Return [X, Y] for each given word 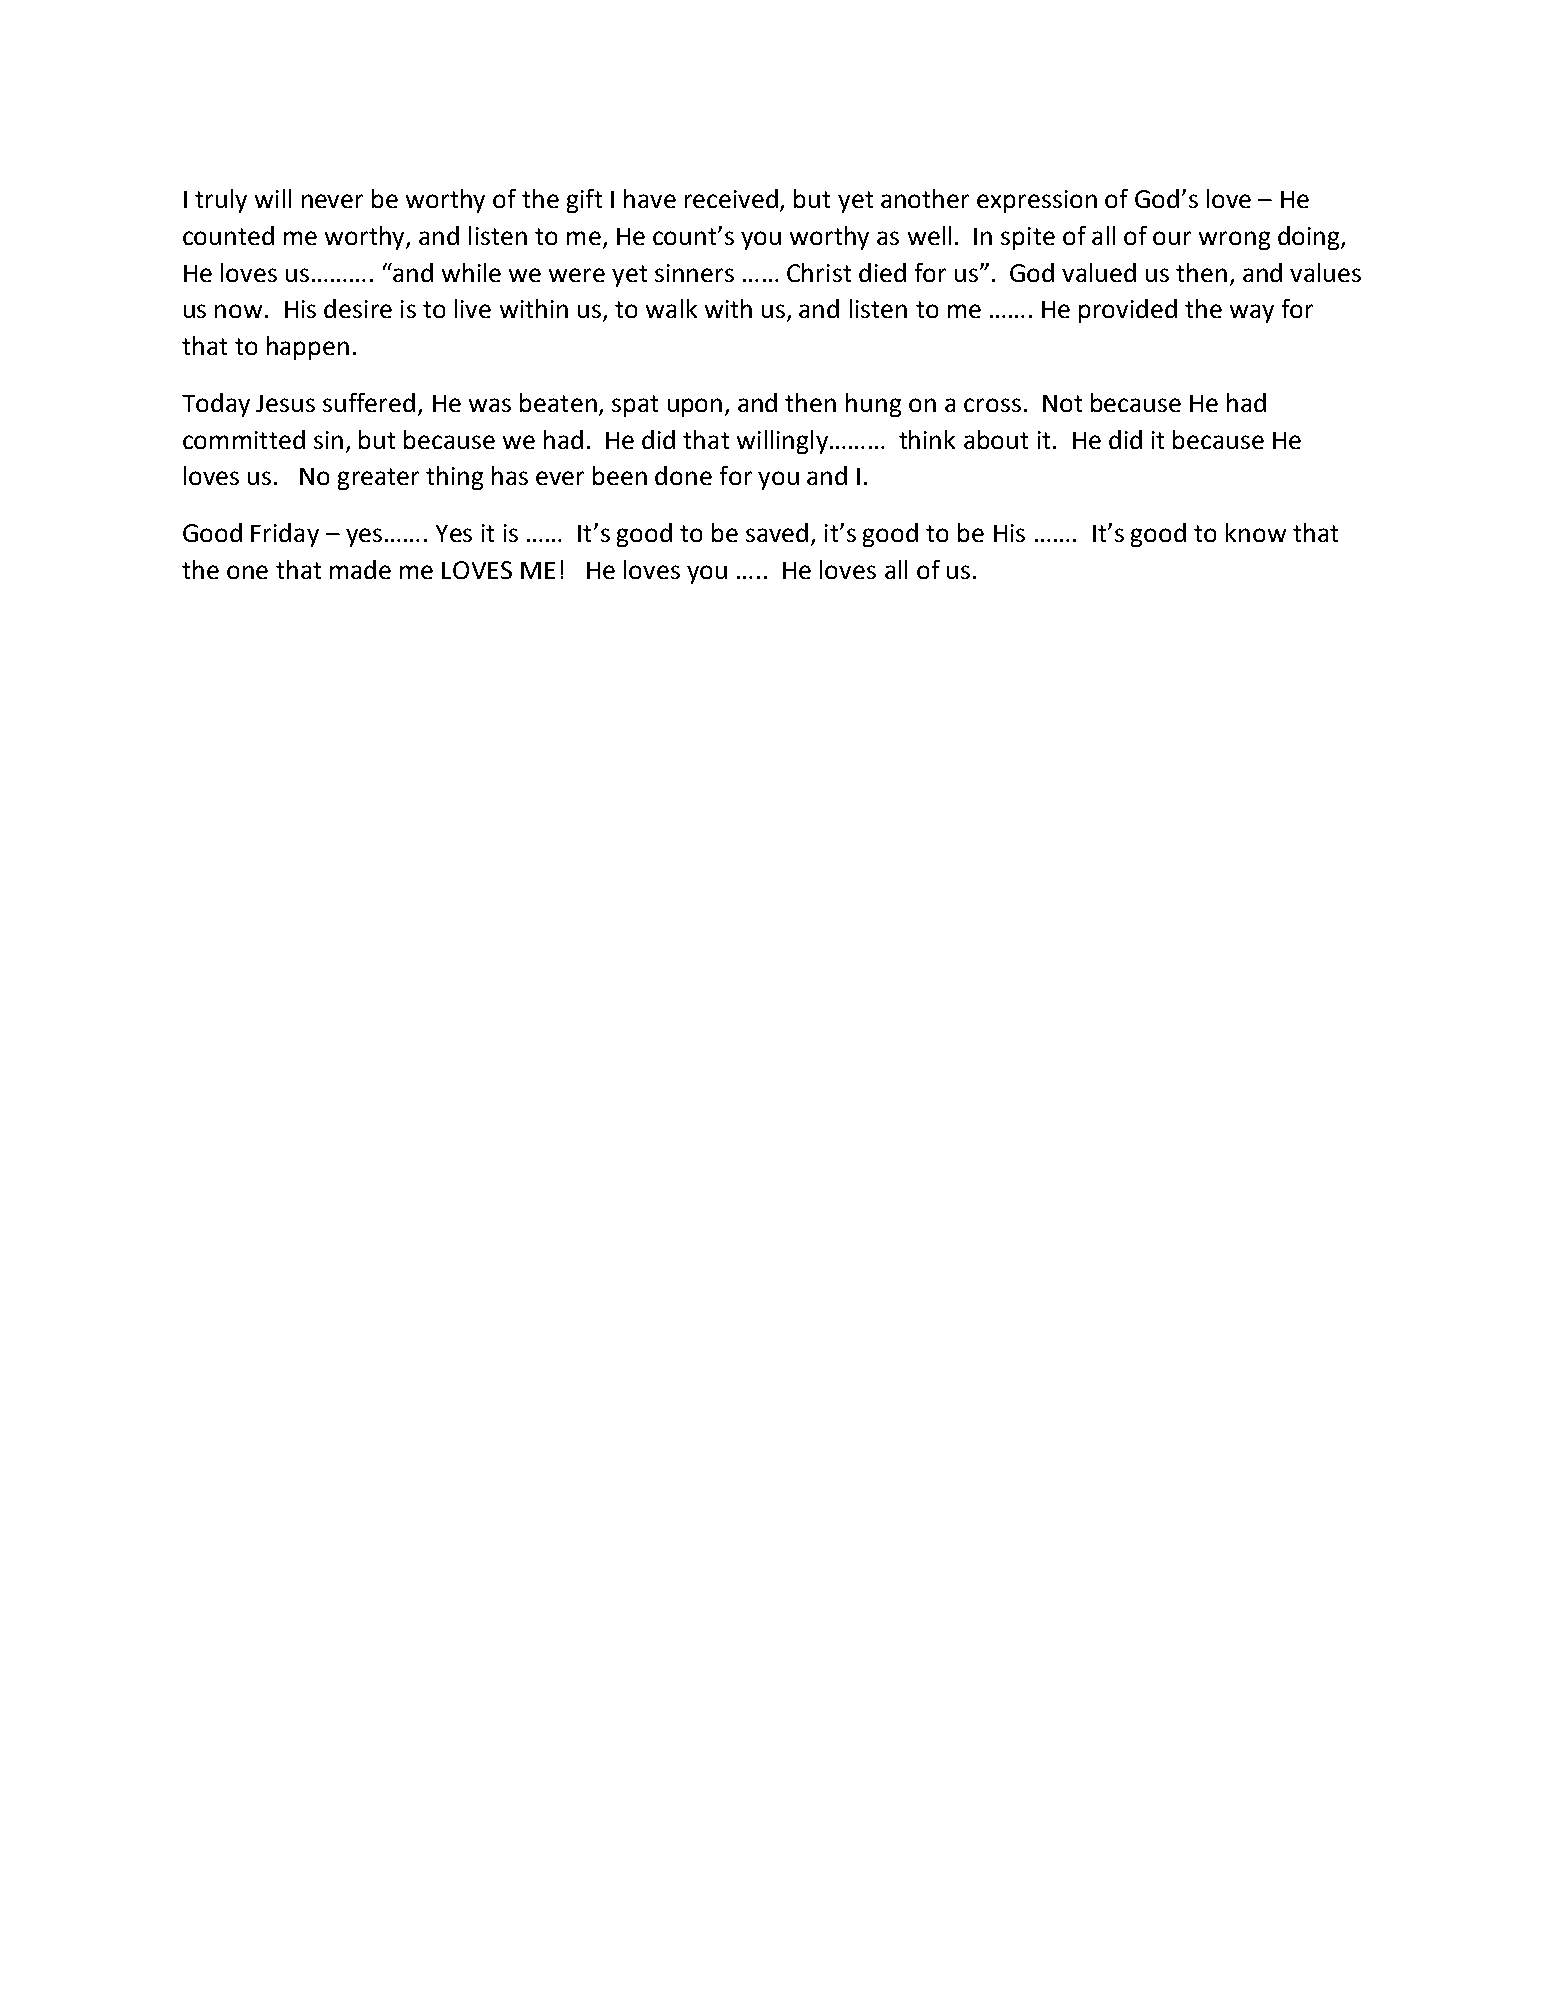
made [360, 569]
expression [1037, 201]
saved [777, 532]
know [1256, 532]
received [733, 200]
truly [221, 201]
